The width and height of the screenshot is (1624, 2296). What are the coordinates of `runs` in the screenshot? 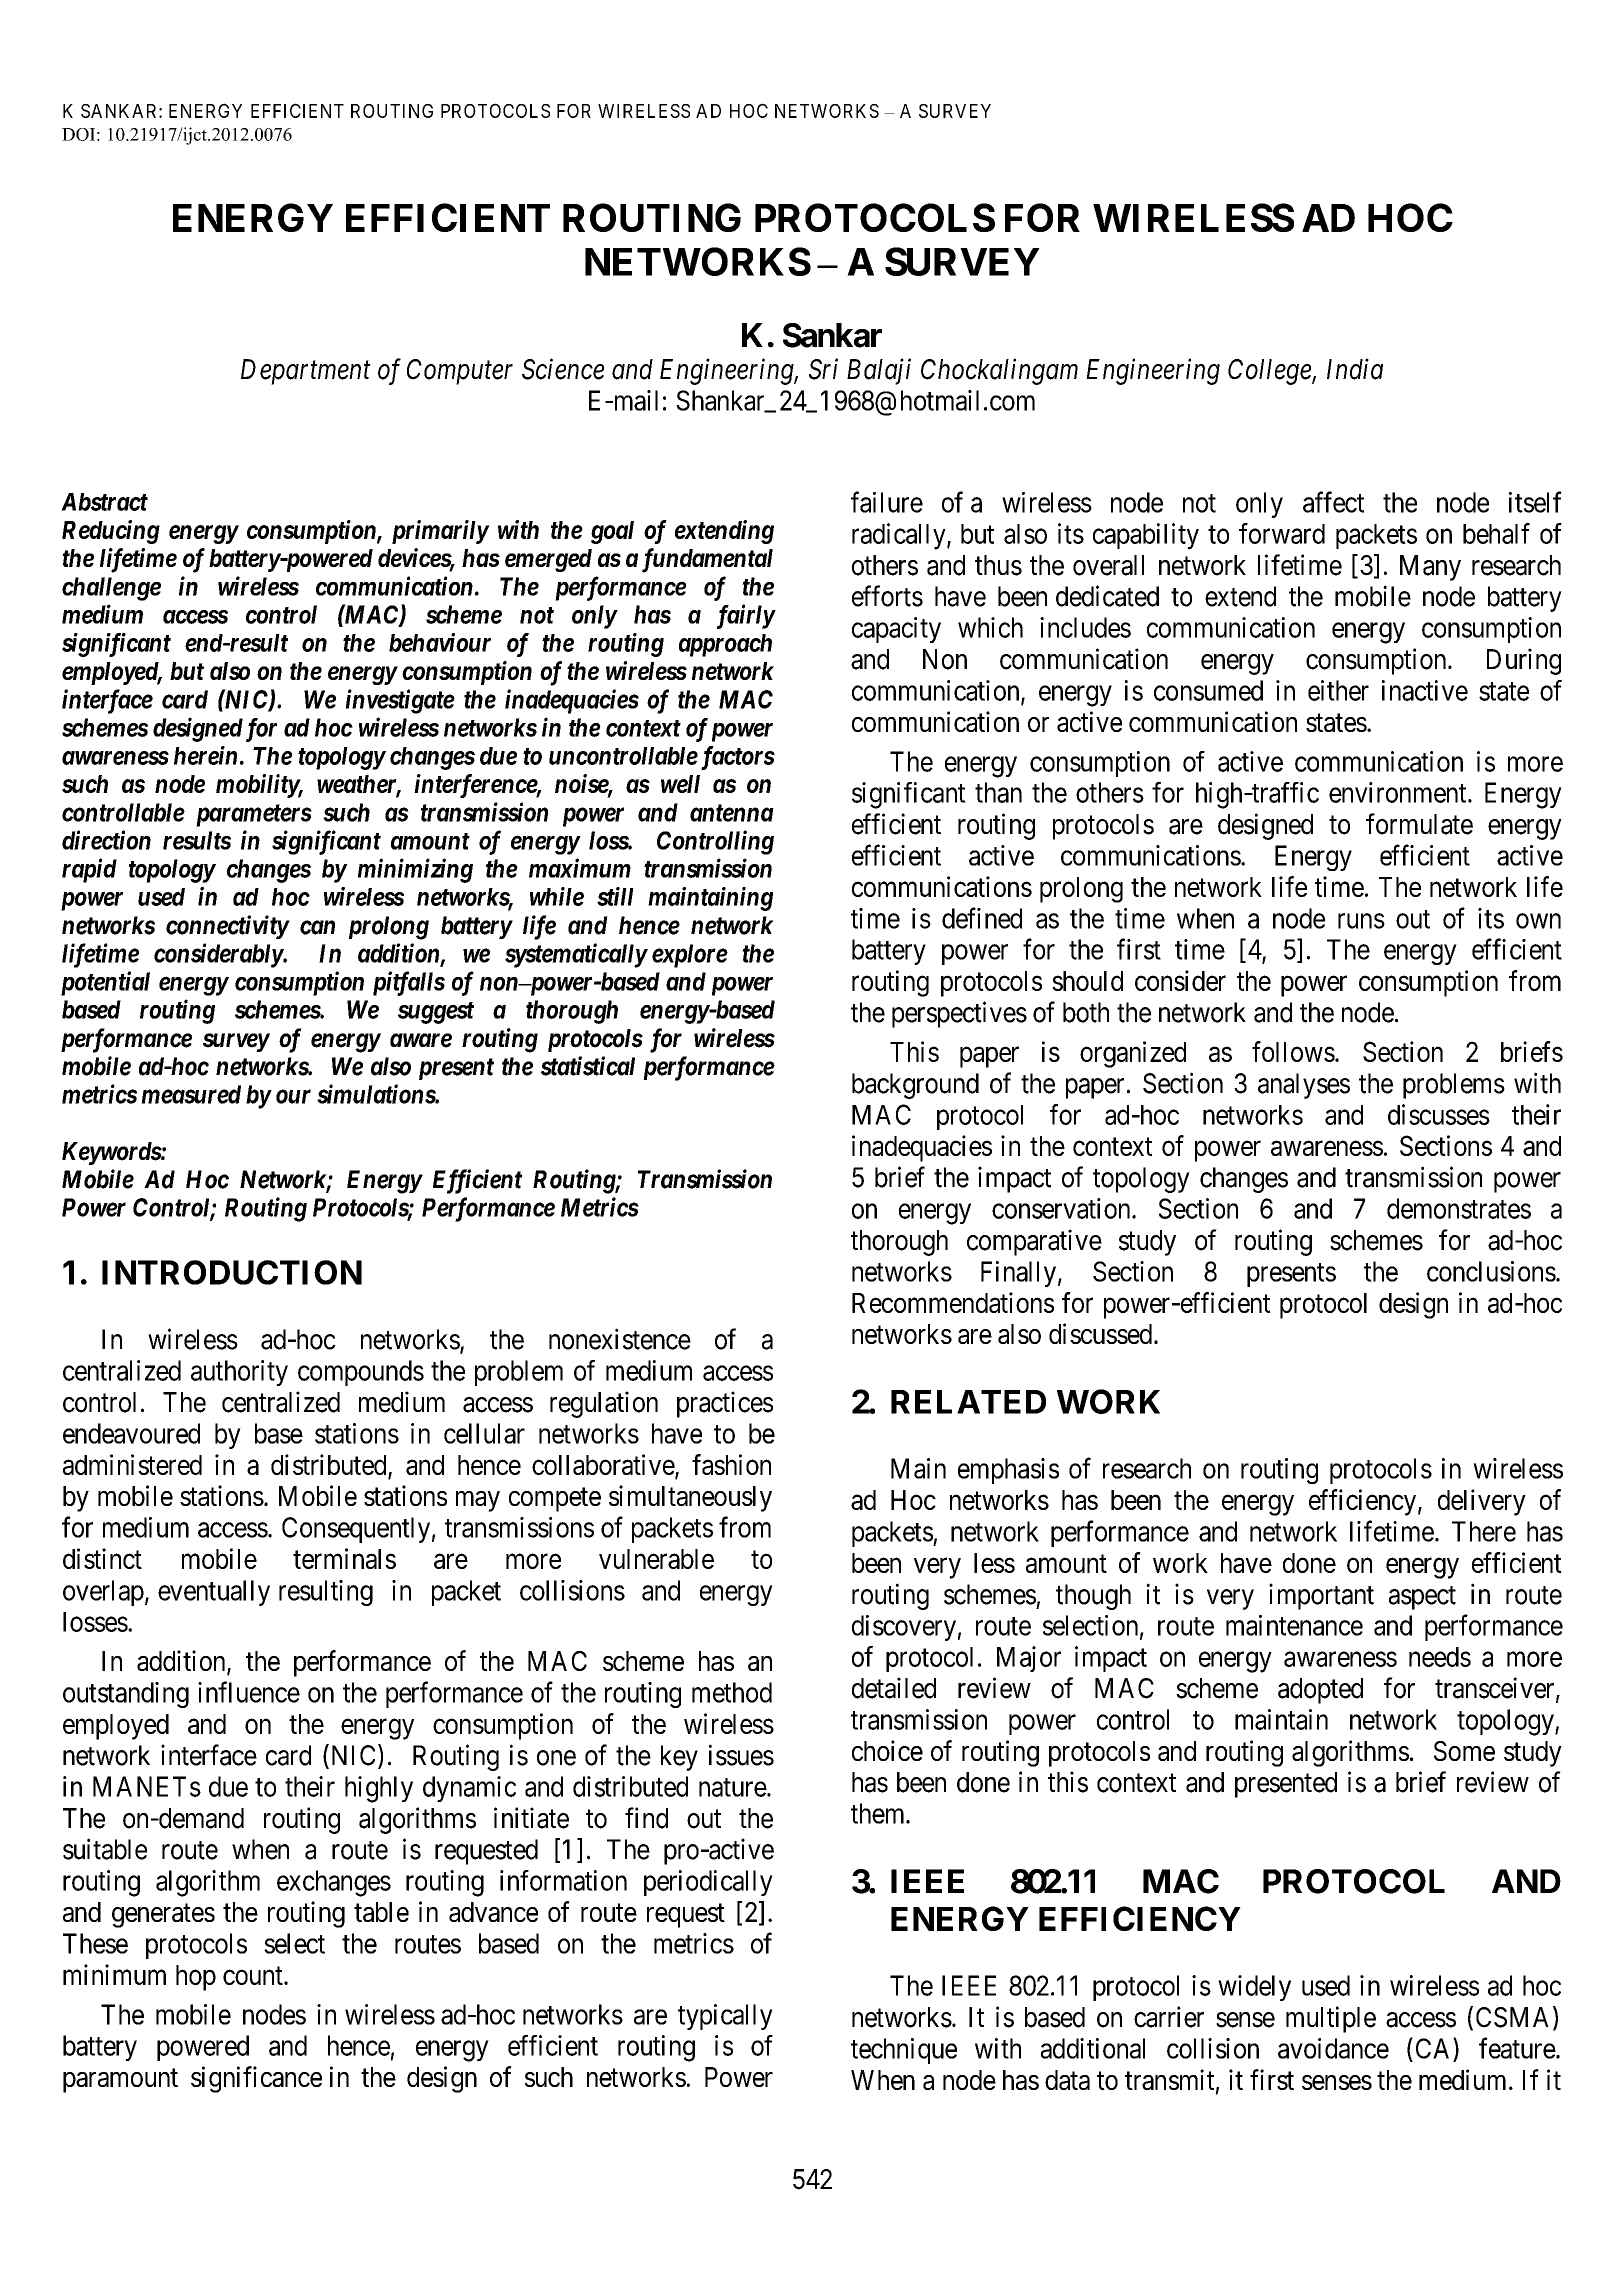 It's located at (1361, 921).
